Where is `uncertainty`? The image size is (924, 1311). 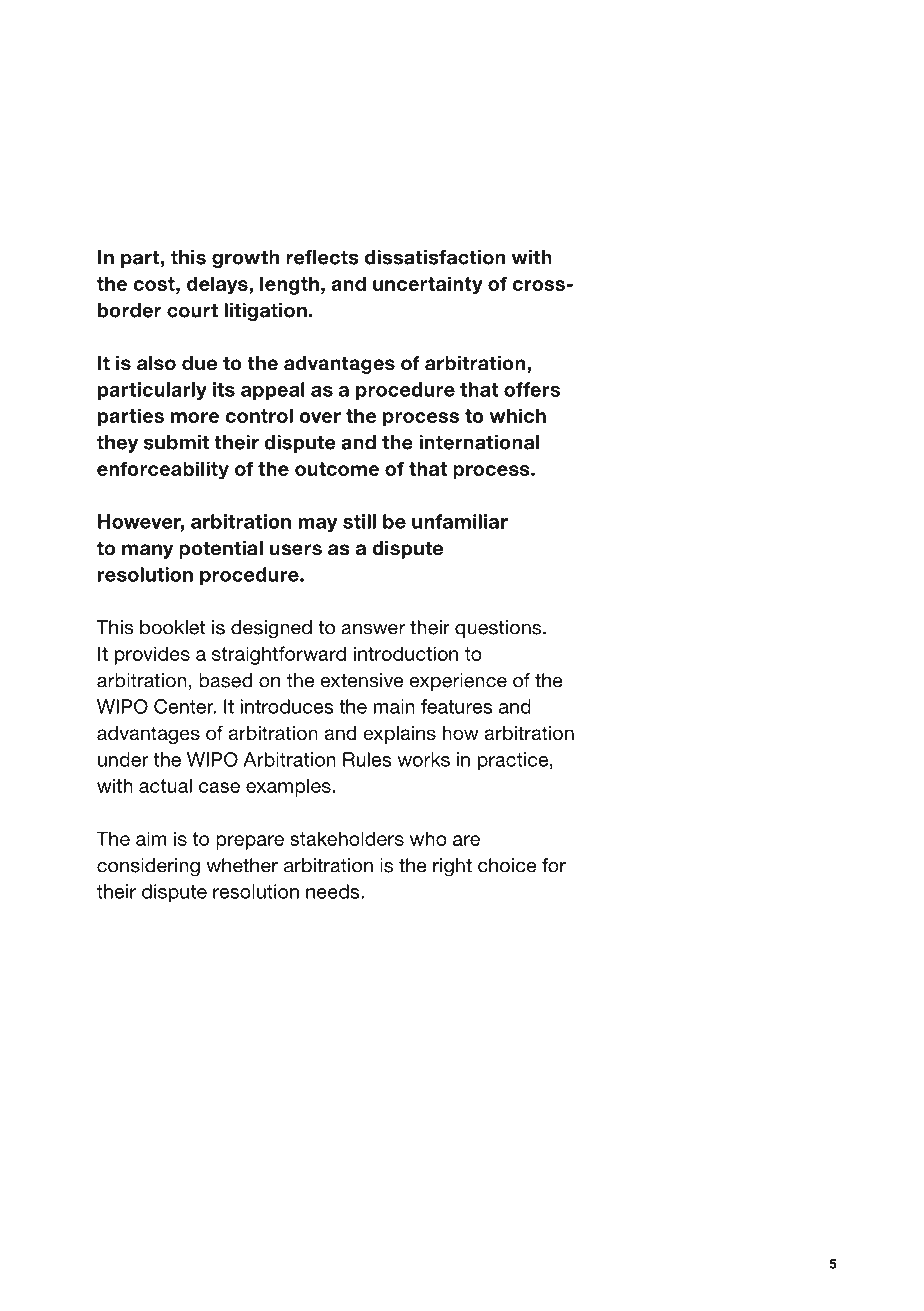 uncertainty is located at coordinates (428, 285).
